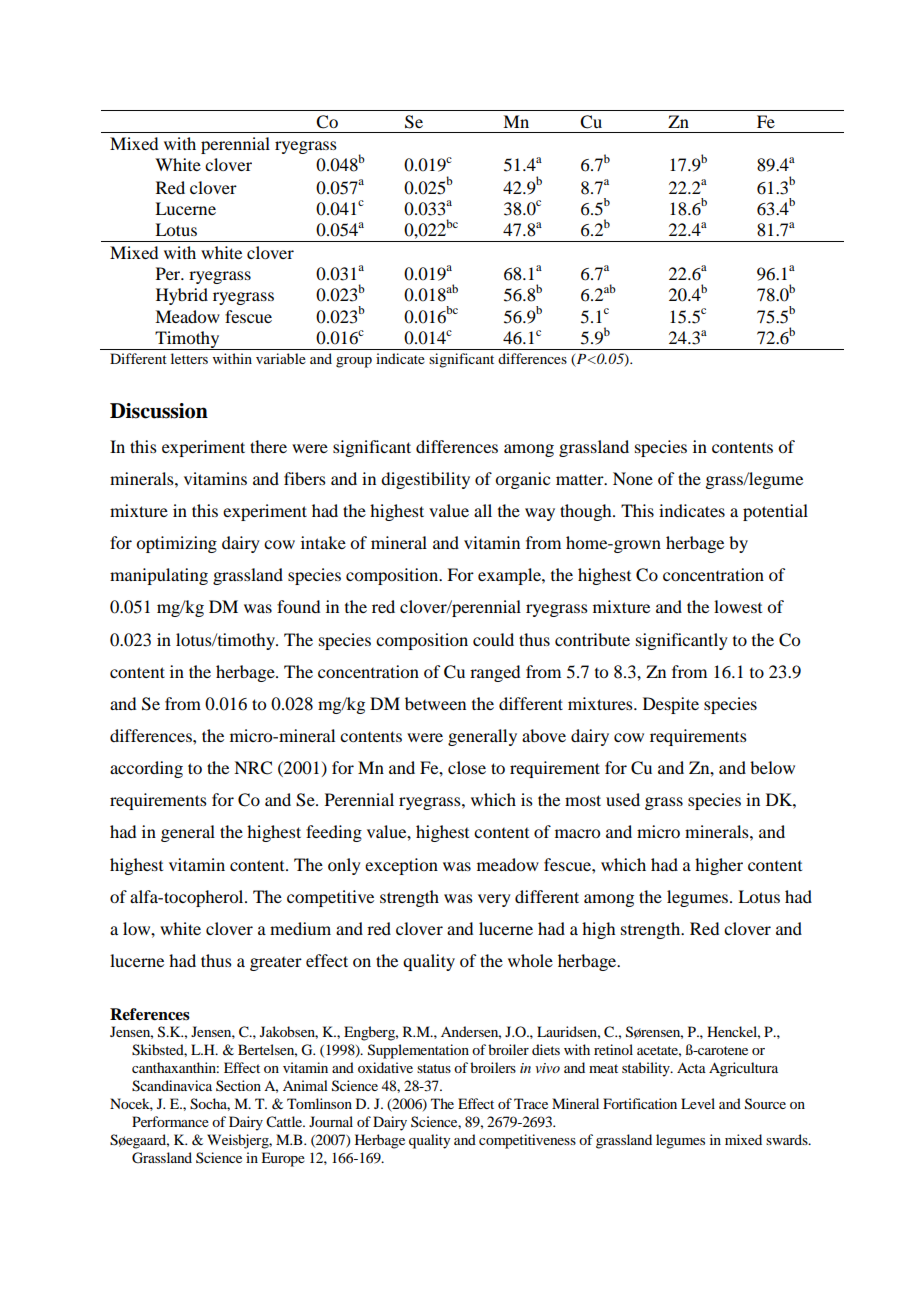 The width and height of the page is (924, 1308). I want to click on Level, so click(698, 1103).
